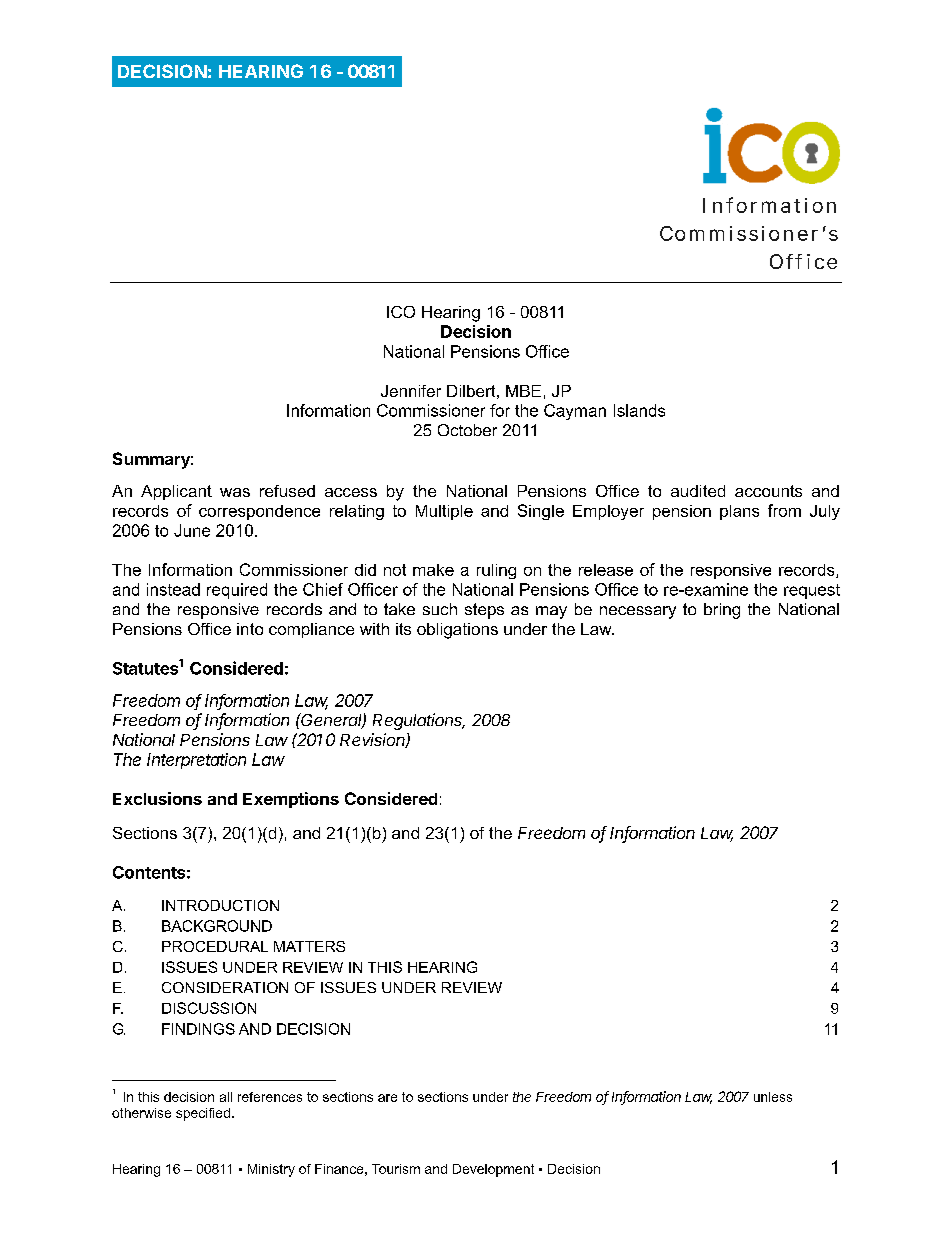  I want to click on specified, so click(203, 1114).
